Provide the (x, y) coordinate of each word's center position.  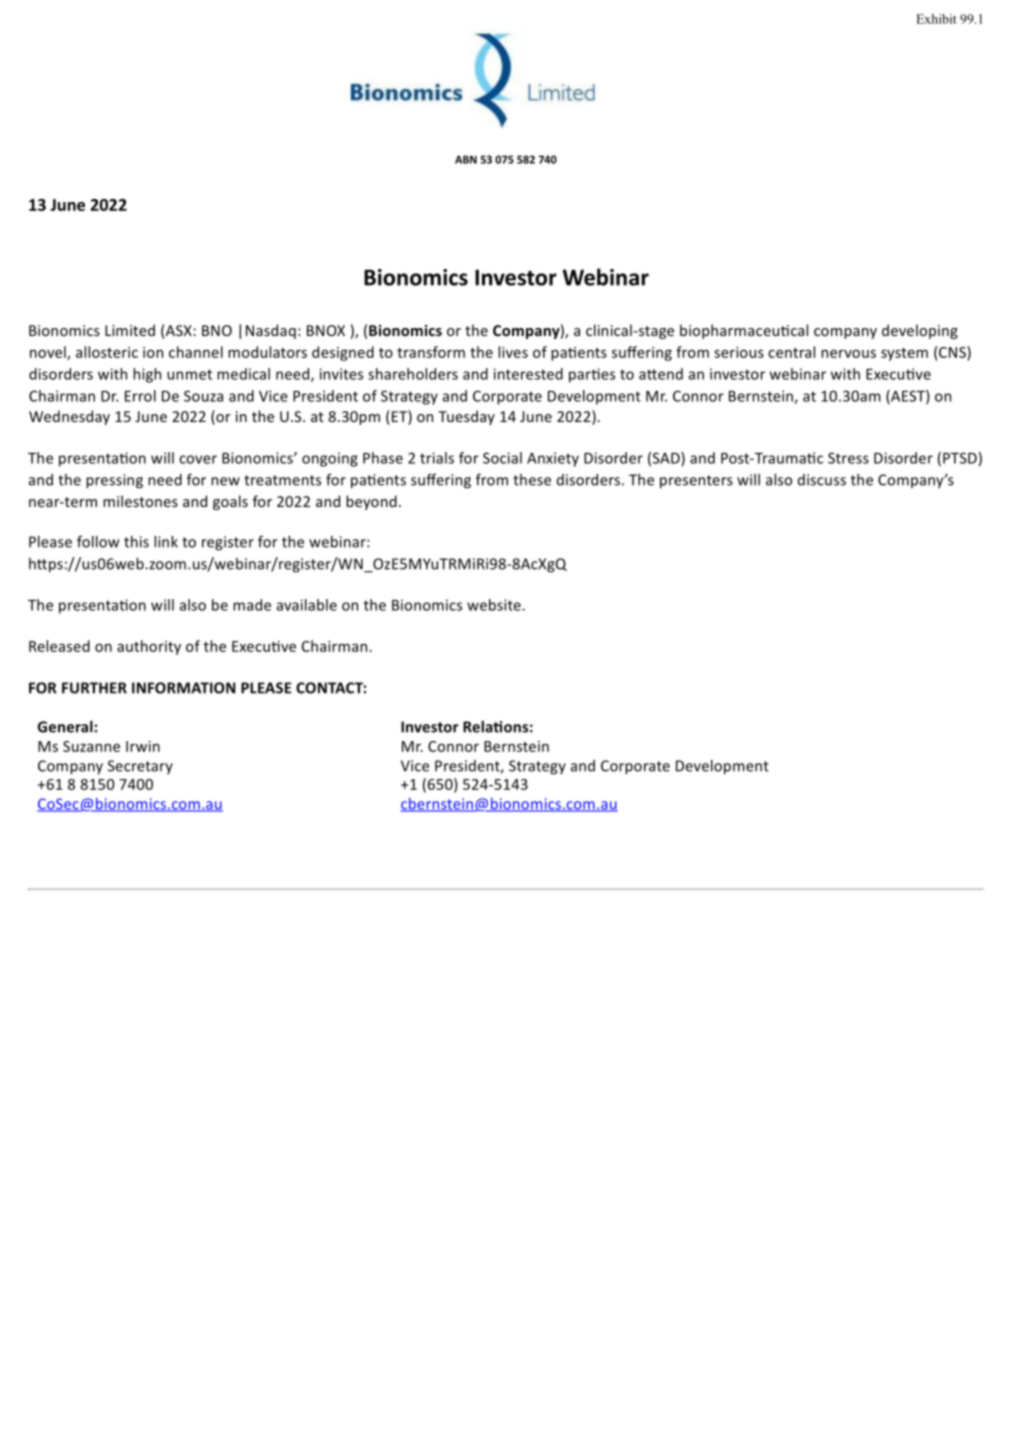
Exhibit (936, 19)
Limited (130, 330)
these (532, 480)
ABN (466, 159)
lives (513, 352)
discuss (822, 480)
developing (920, 331)
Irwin (143, 746)
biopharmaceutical (744, 331)
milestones (140, 501)
